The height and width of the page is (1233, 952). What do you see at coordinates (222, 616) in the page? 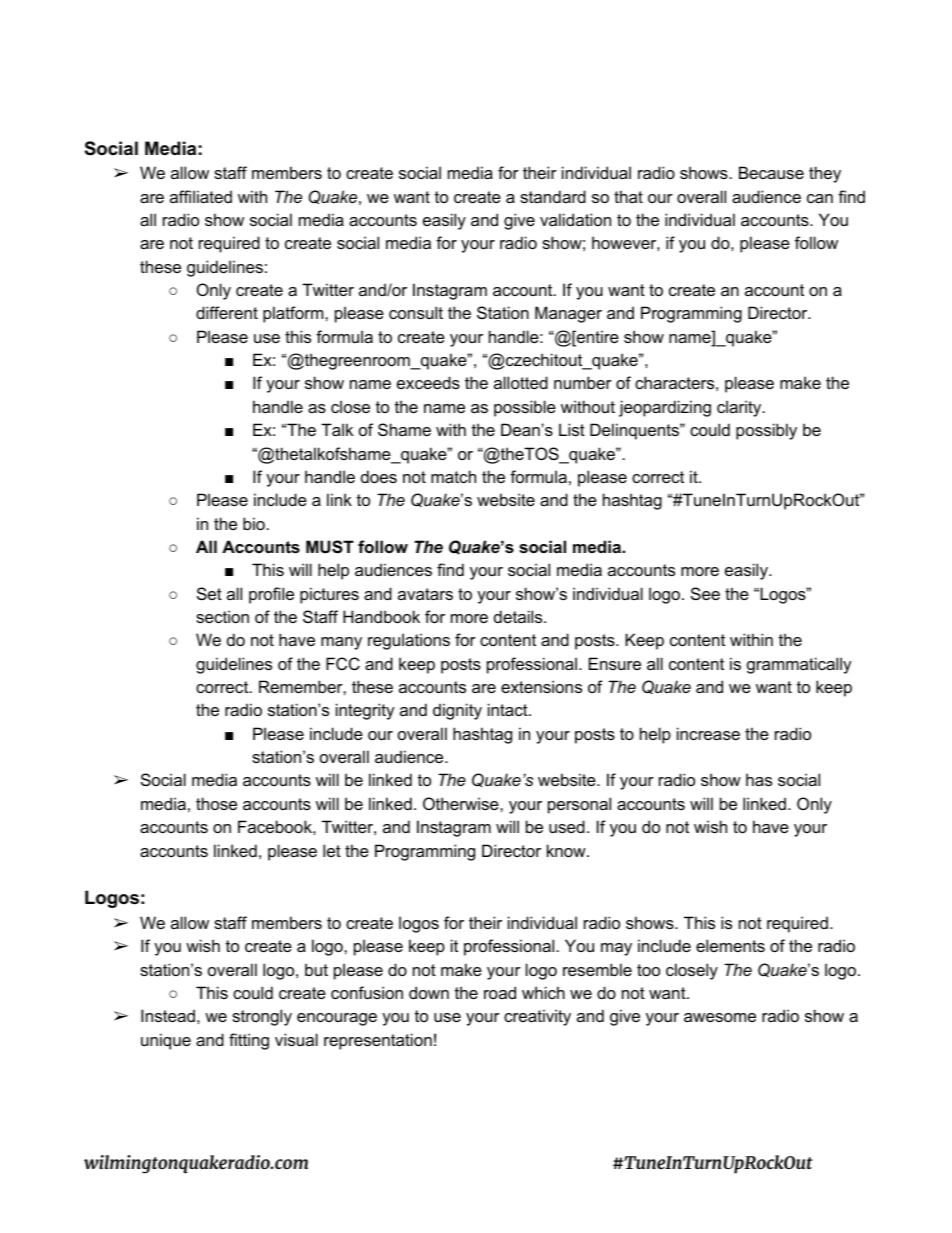
I see `section` at bounding box center [222, 616].
